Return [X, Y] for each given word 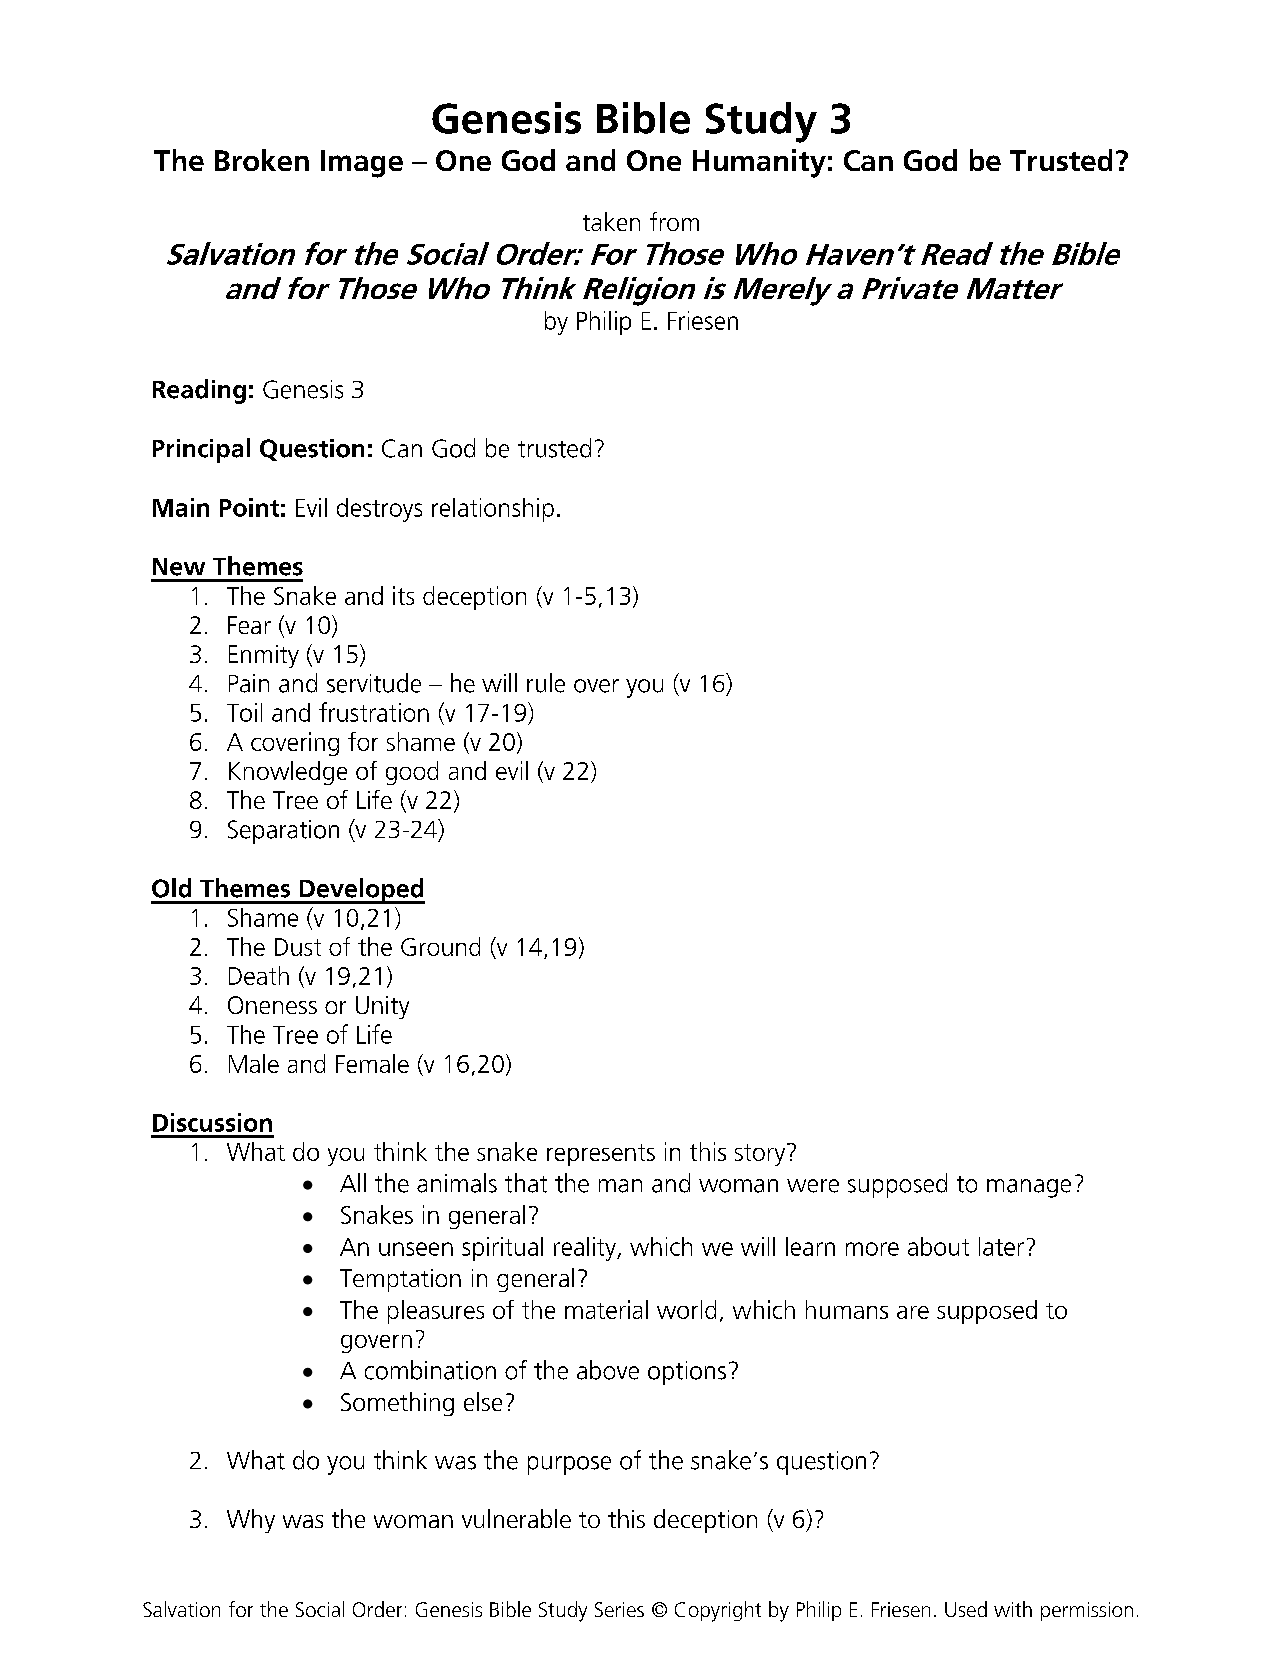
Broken [262, 160]
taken [611, 221]
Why [251, 1521]
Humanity [759, 163]
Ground [440, 946]
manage [1029, 1188]
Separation [283, 832]
